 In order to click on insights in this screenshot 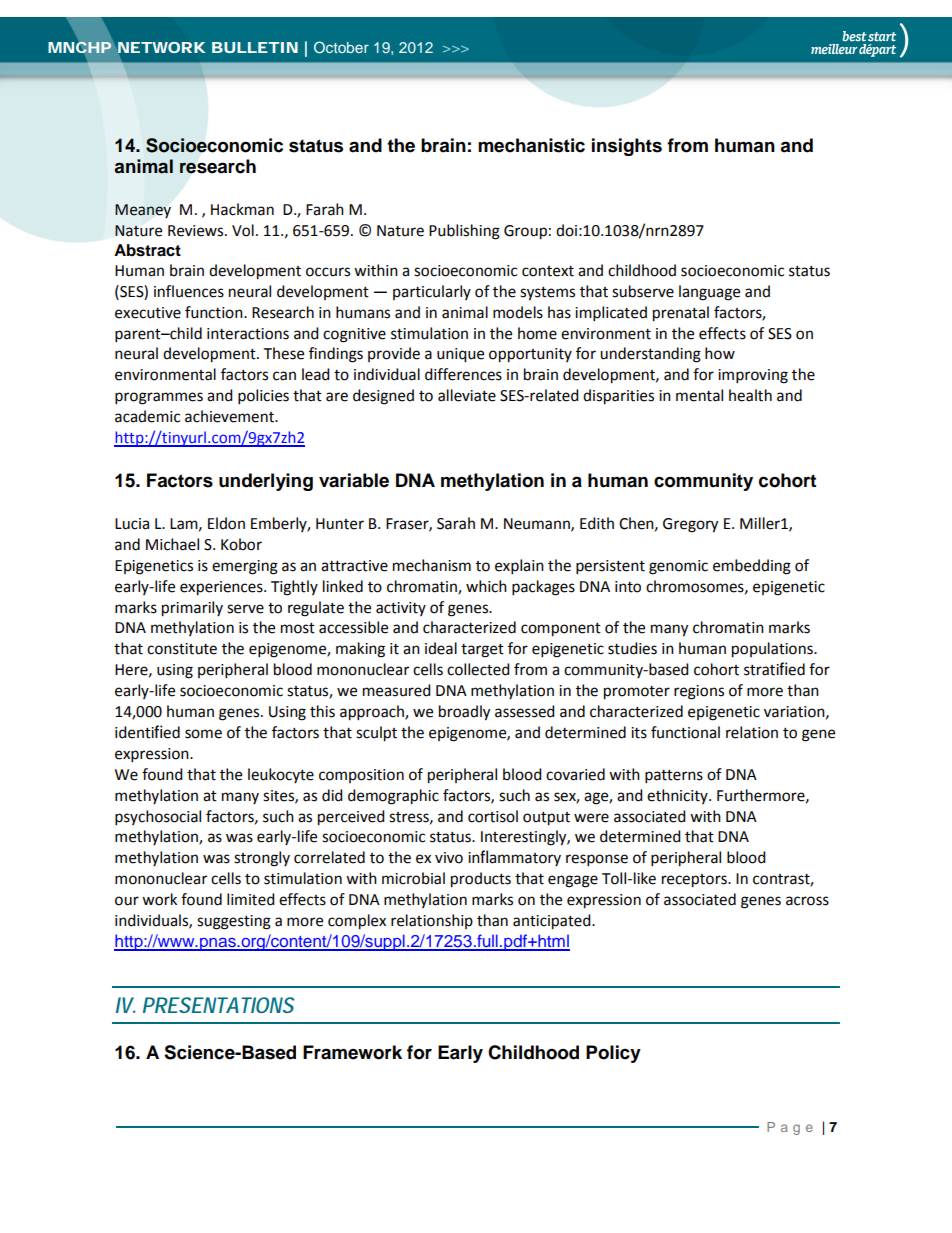, I will do `click(627, 147)`.
